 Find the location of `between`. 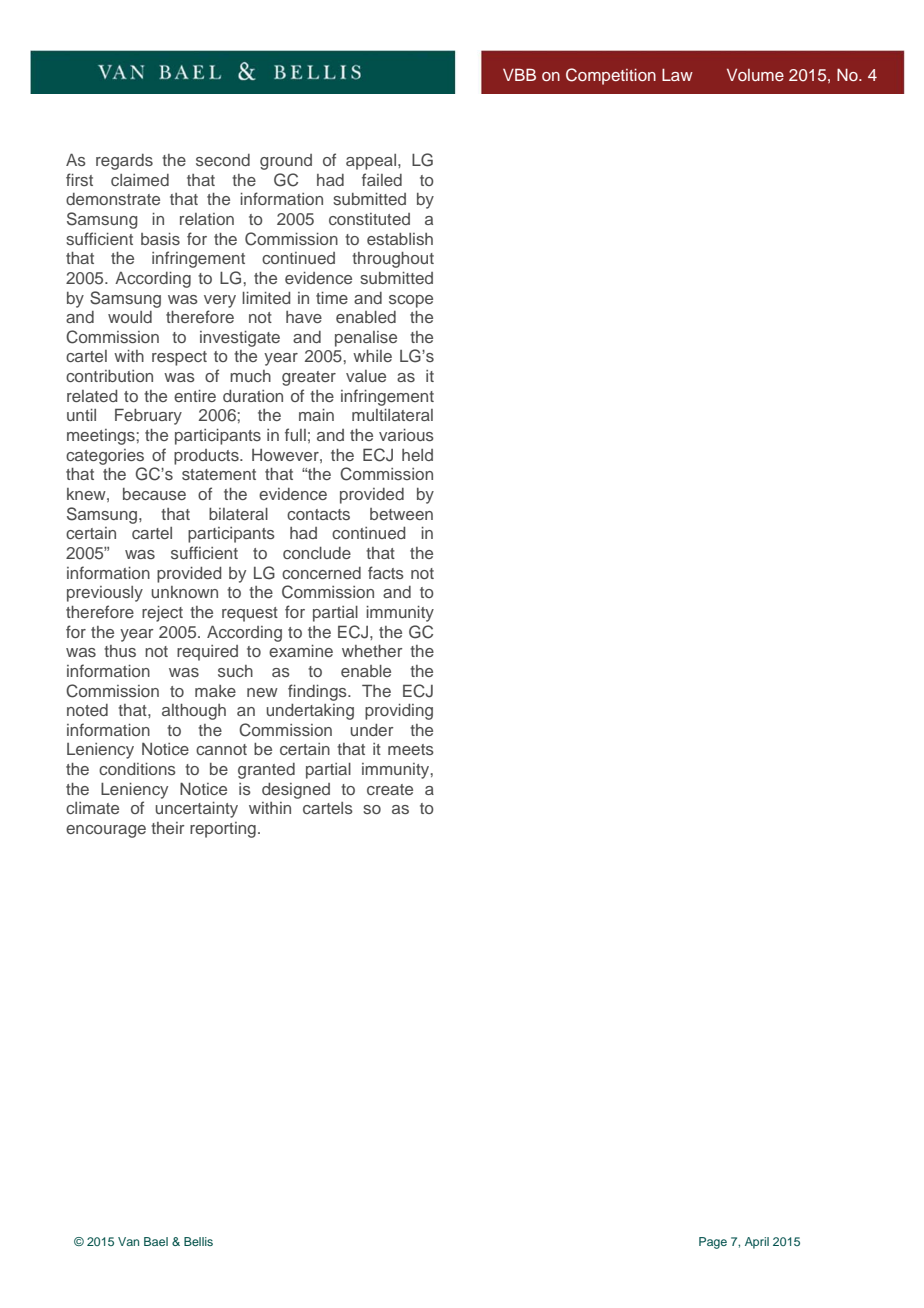

between is located at coordinates (401, 514).
